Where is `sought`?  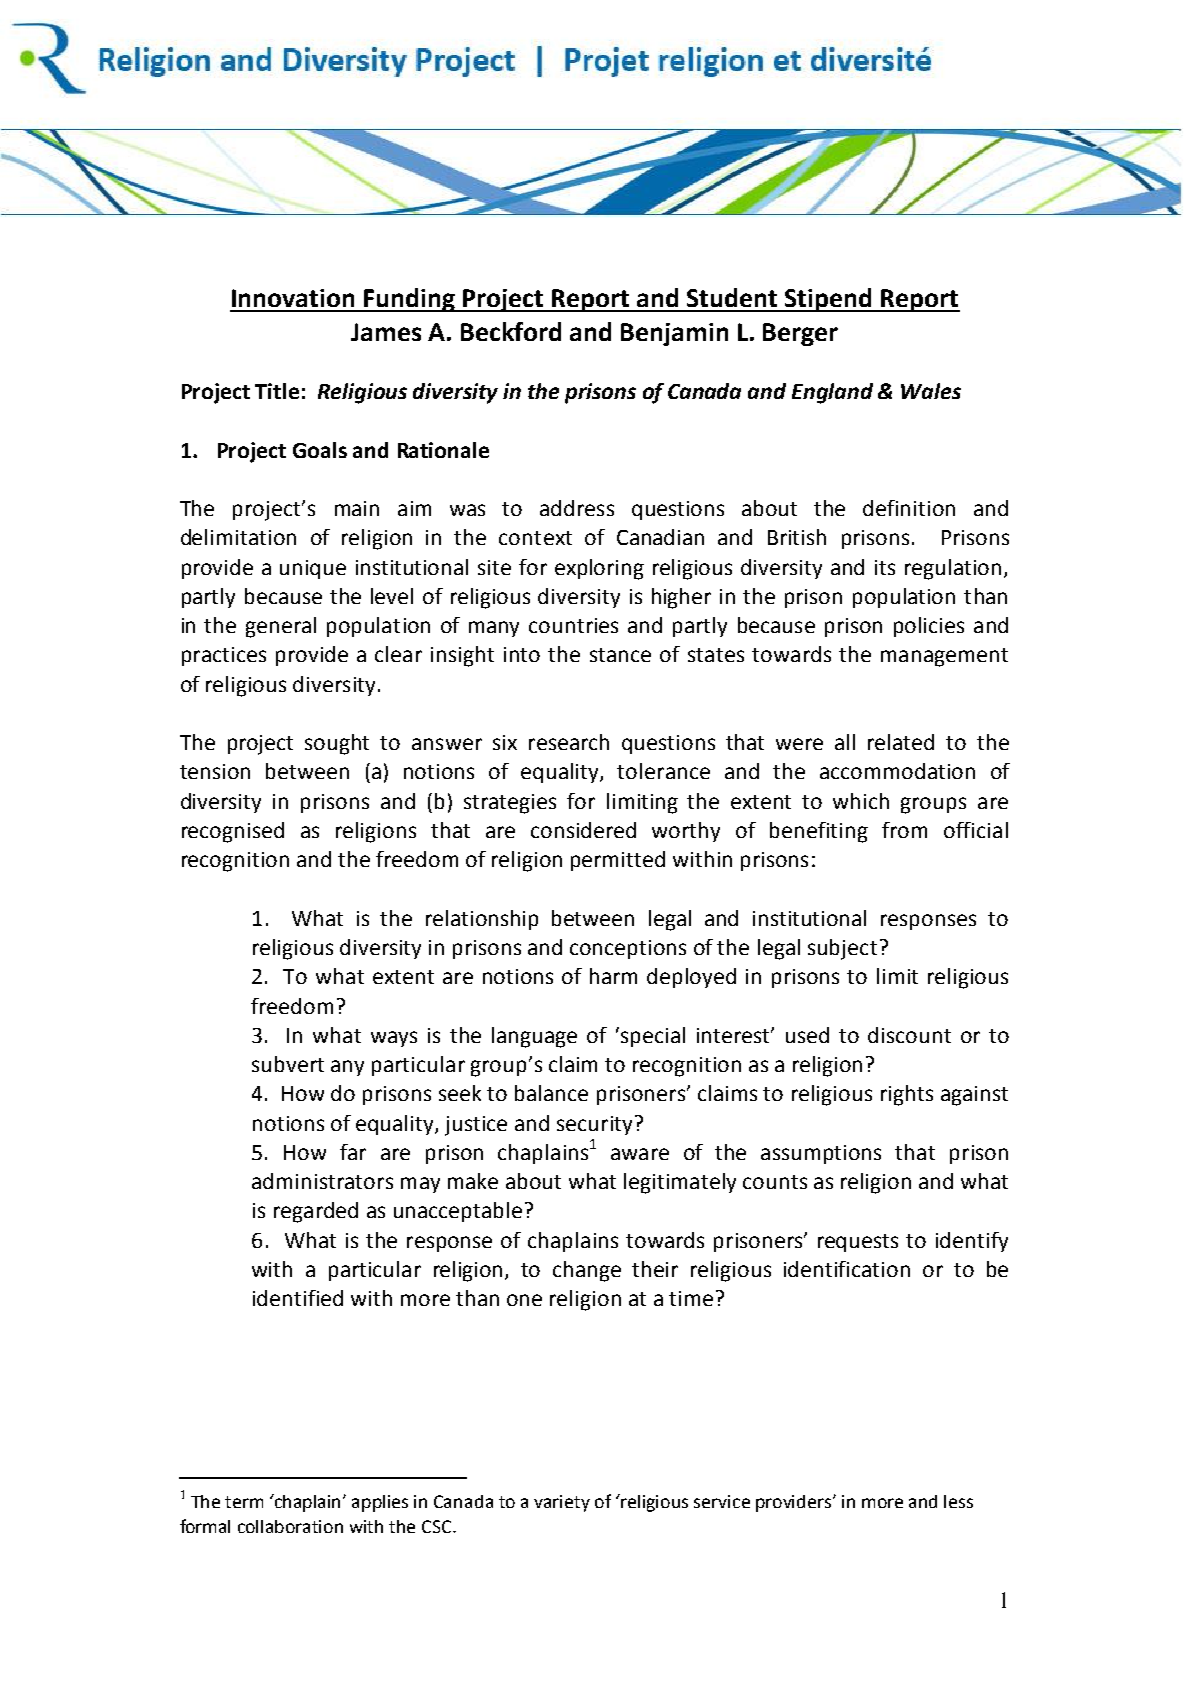
sought is located at coordinates (337, 744).
